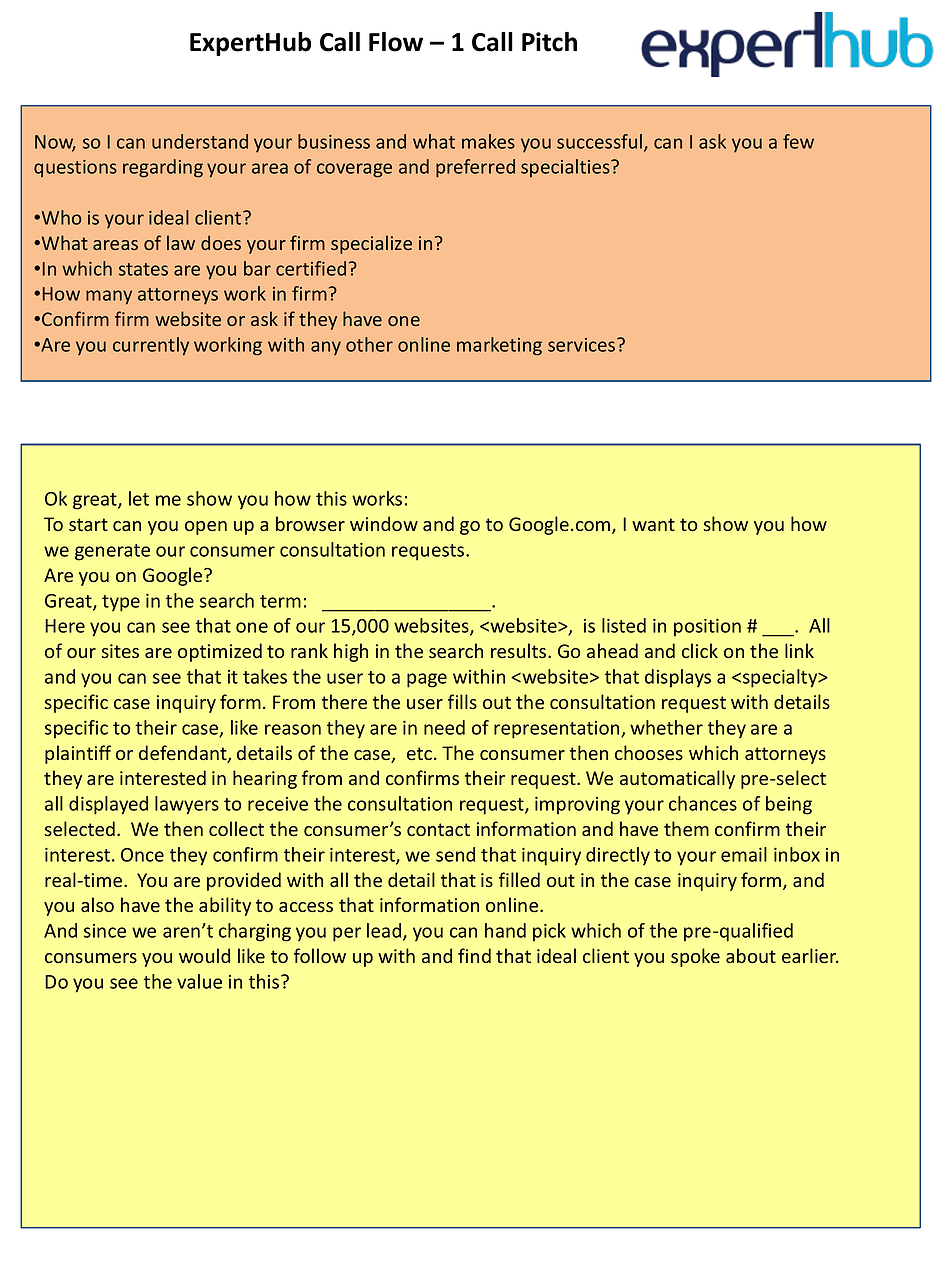 The image size is (952, 1270). I want to click on Flow, so click(396, 42).
